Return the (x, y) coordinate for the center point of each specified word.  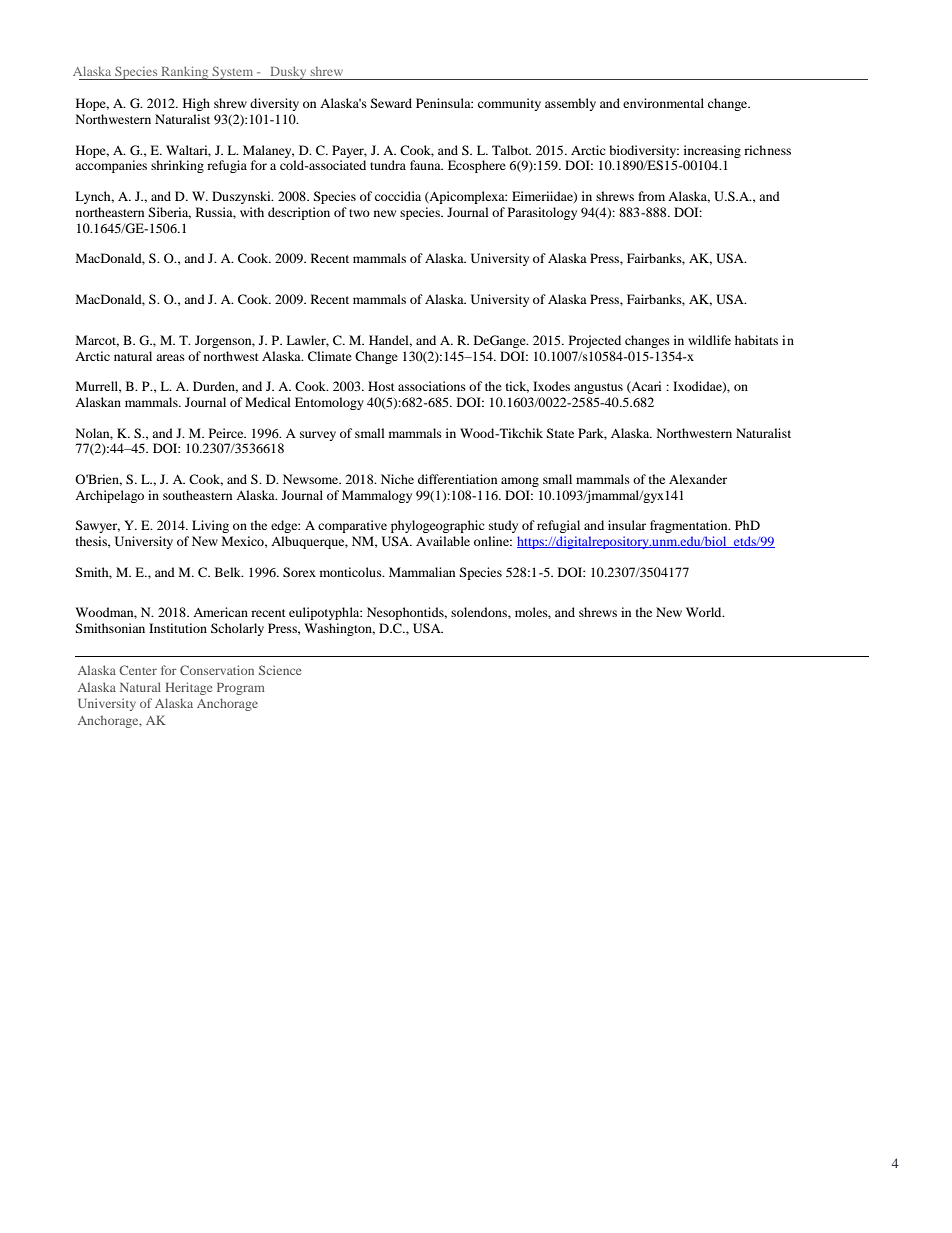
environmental (663, 103)
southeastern (197, 495)
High (196, 104)
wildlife (709, 340)
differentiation (457, 479)
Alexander (698, 479)
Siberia (169, 213)
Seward (391, 103)
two (359, 213)
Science (280, 670)
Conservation (217, 670)
